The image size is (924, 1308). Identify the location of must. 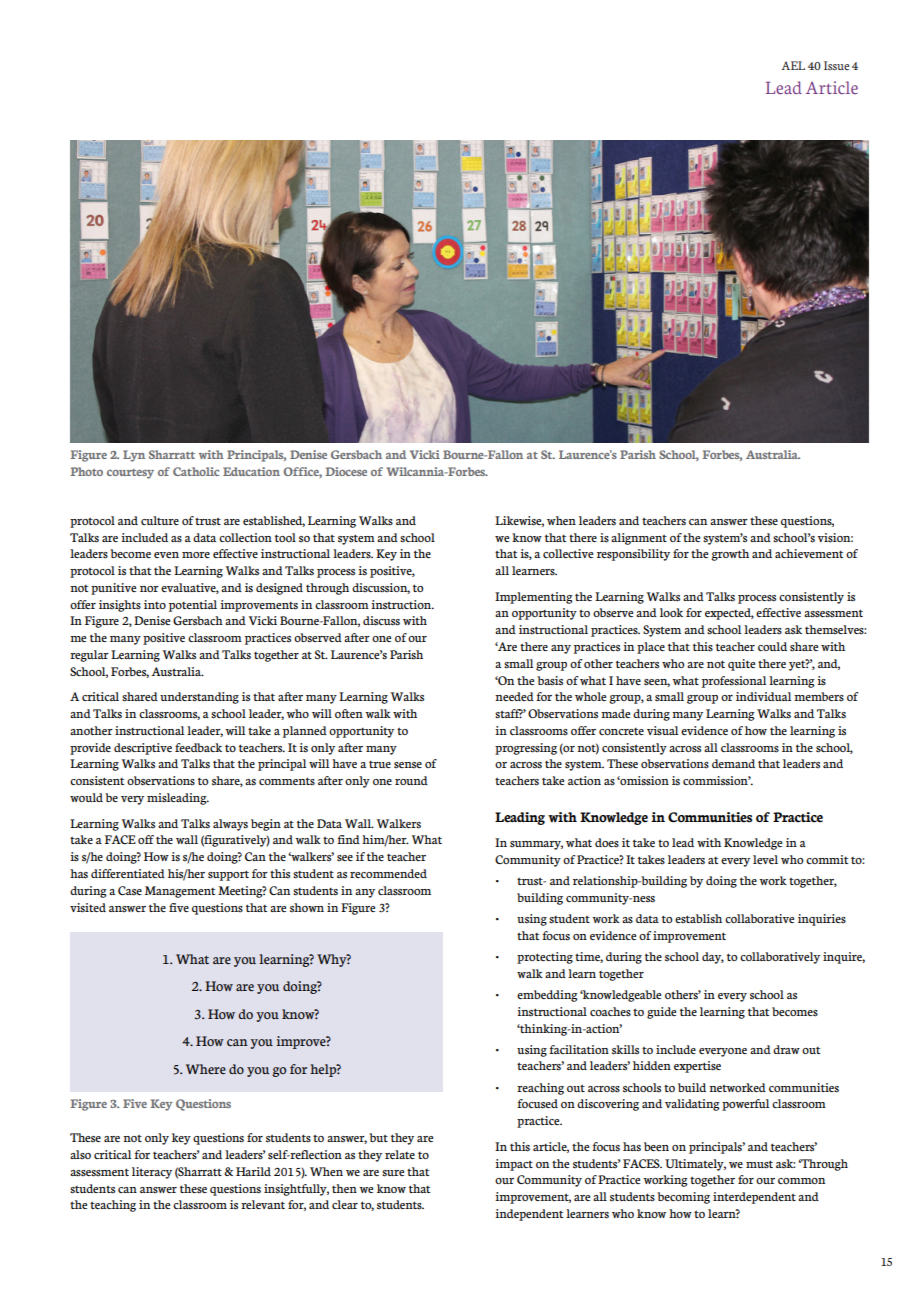
(759, 1164).
